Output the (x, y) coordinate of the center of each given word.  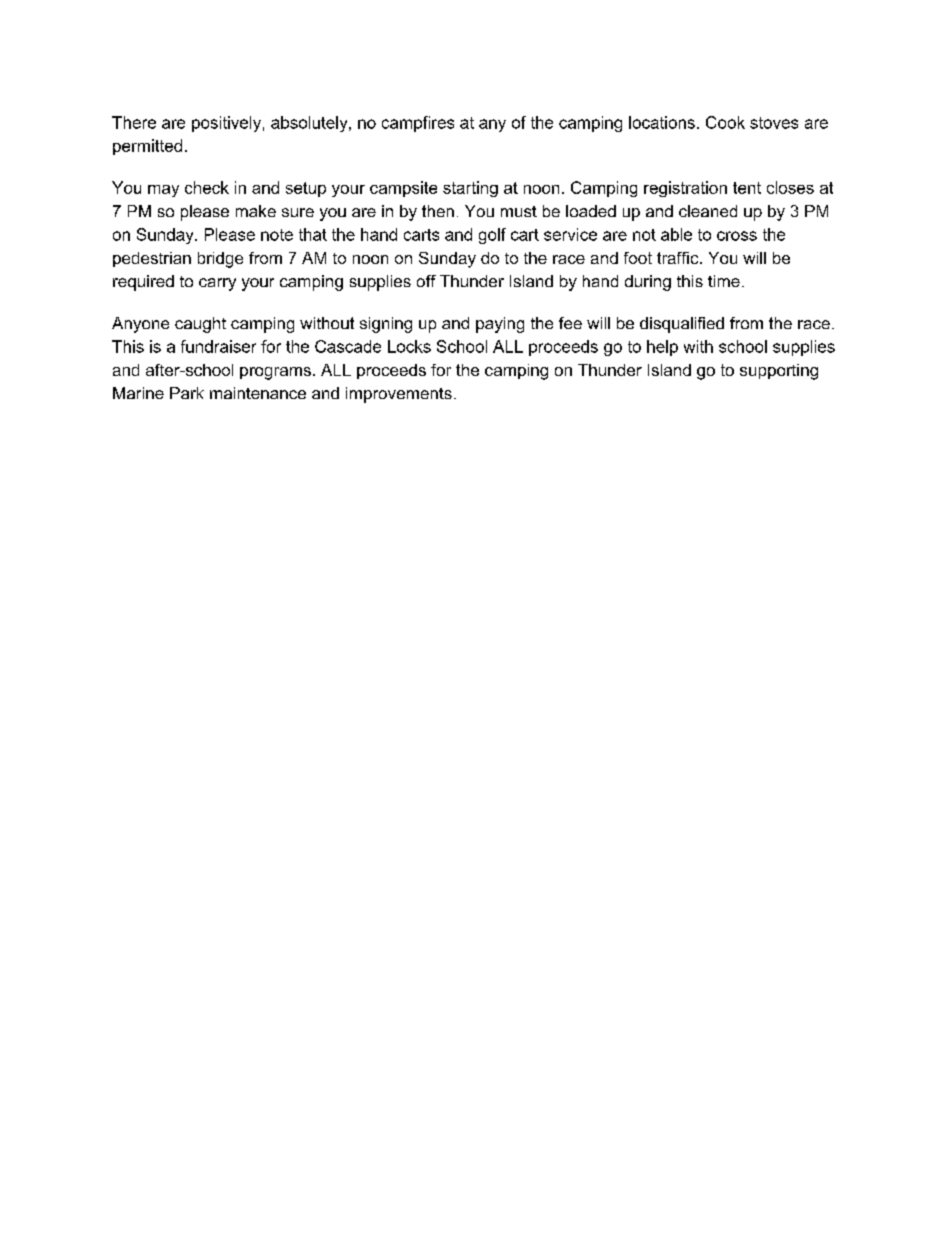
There (134, 122)
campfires (418, 124)
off (426, 281)
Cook (725, 122)
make (256, 211)
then (438, 211)
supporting (779, 372)
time (724, 281)
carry (217, 284)
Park (187, 393)
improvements (399, 395)
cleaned (708, 211)
